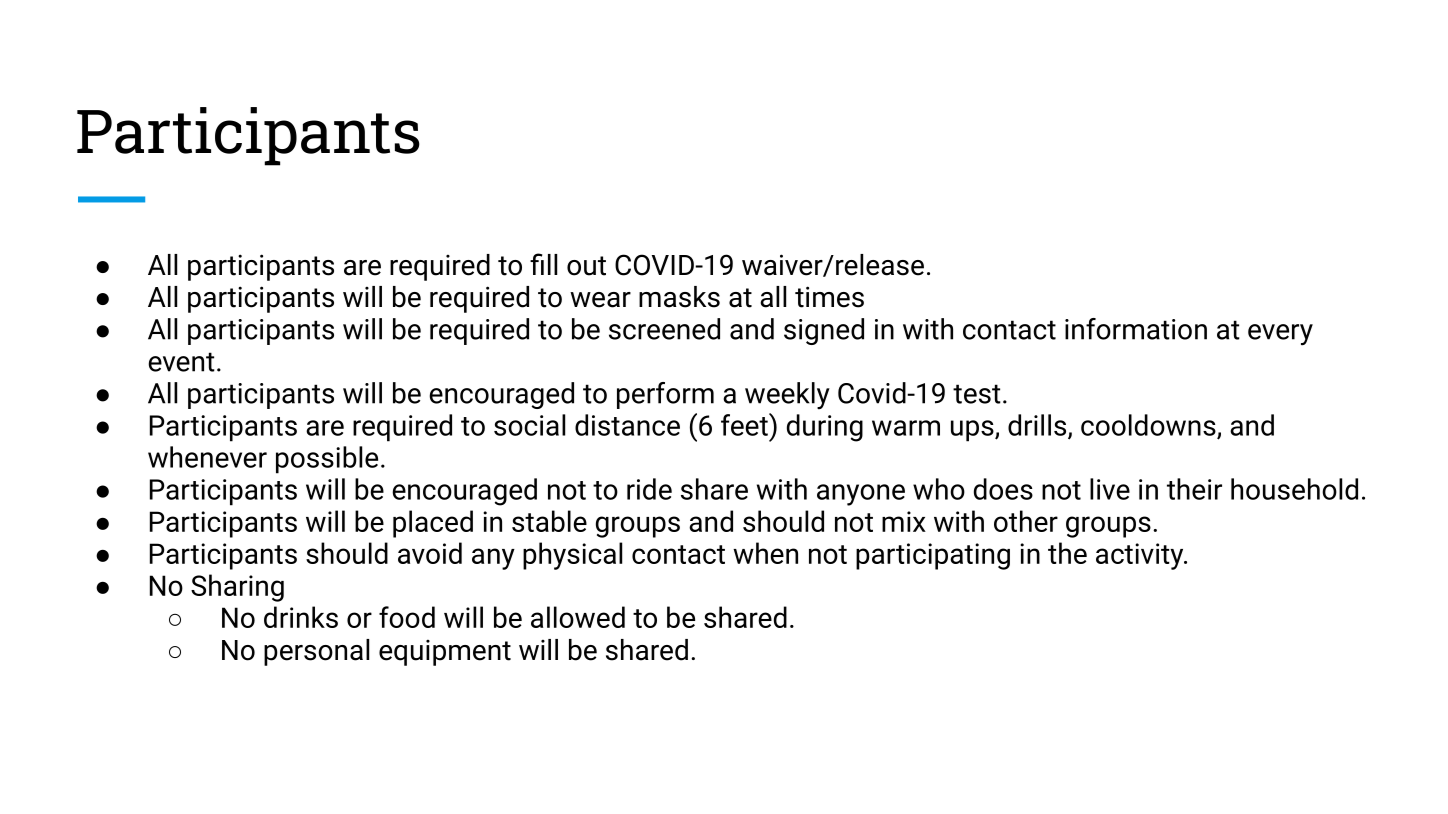 Image resolution: width=1448 pixels, height=814 pixels. I want to click on information, so click(1136, 329).
